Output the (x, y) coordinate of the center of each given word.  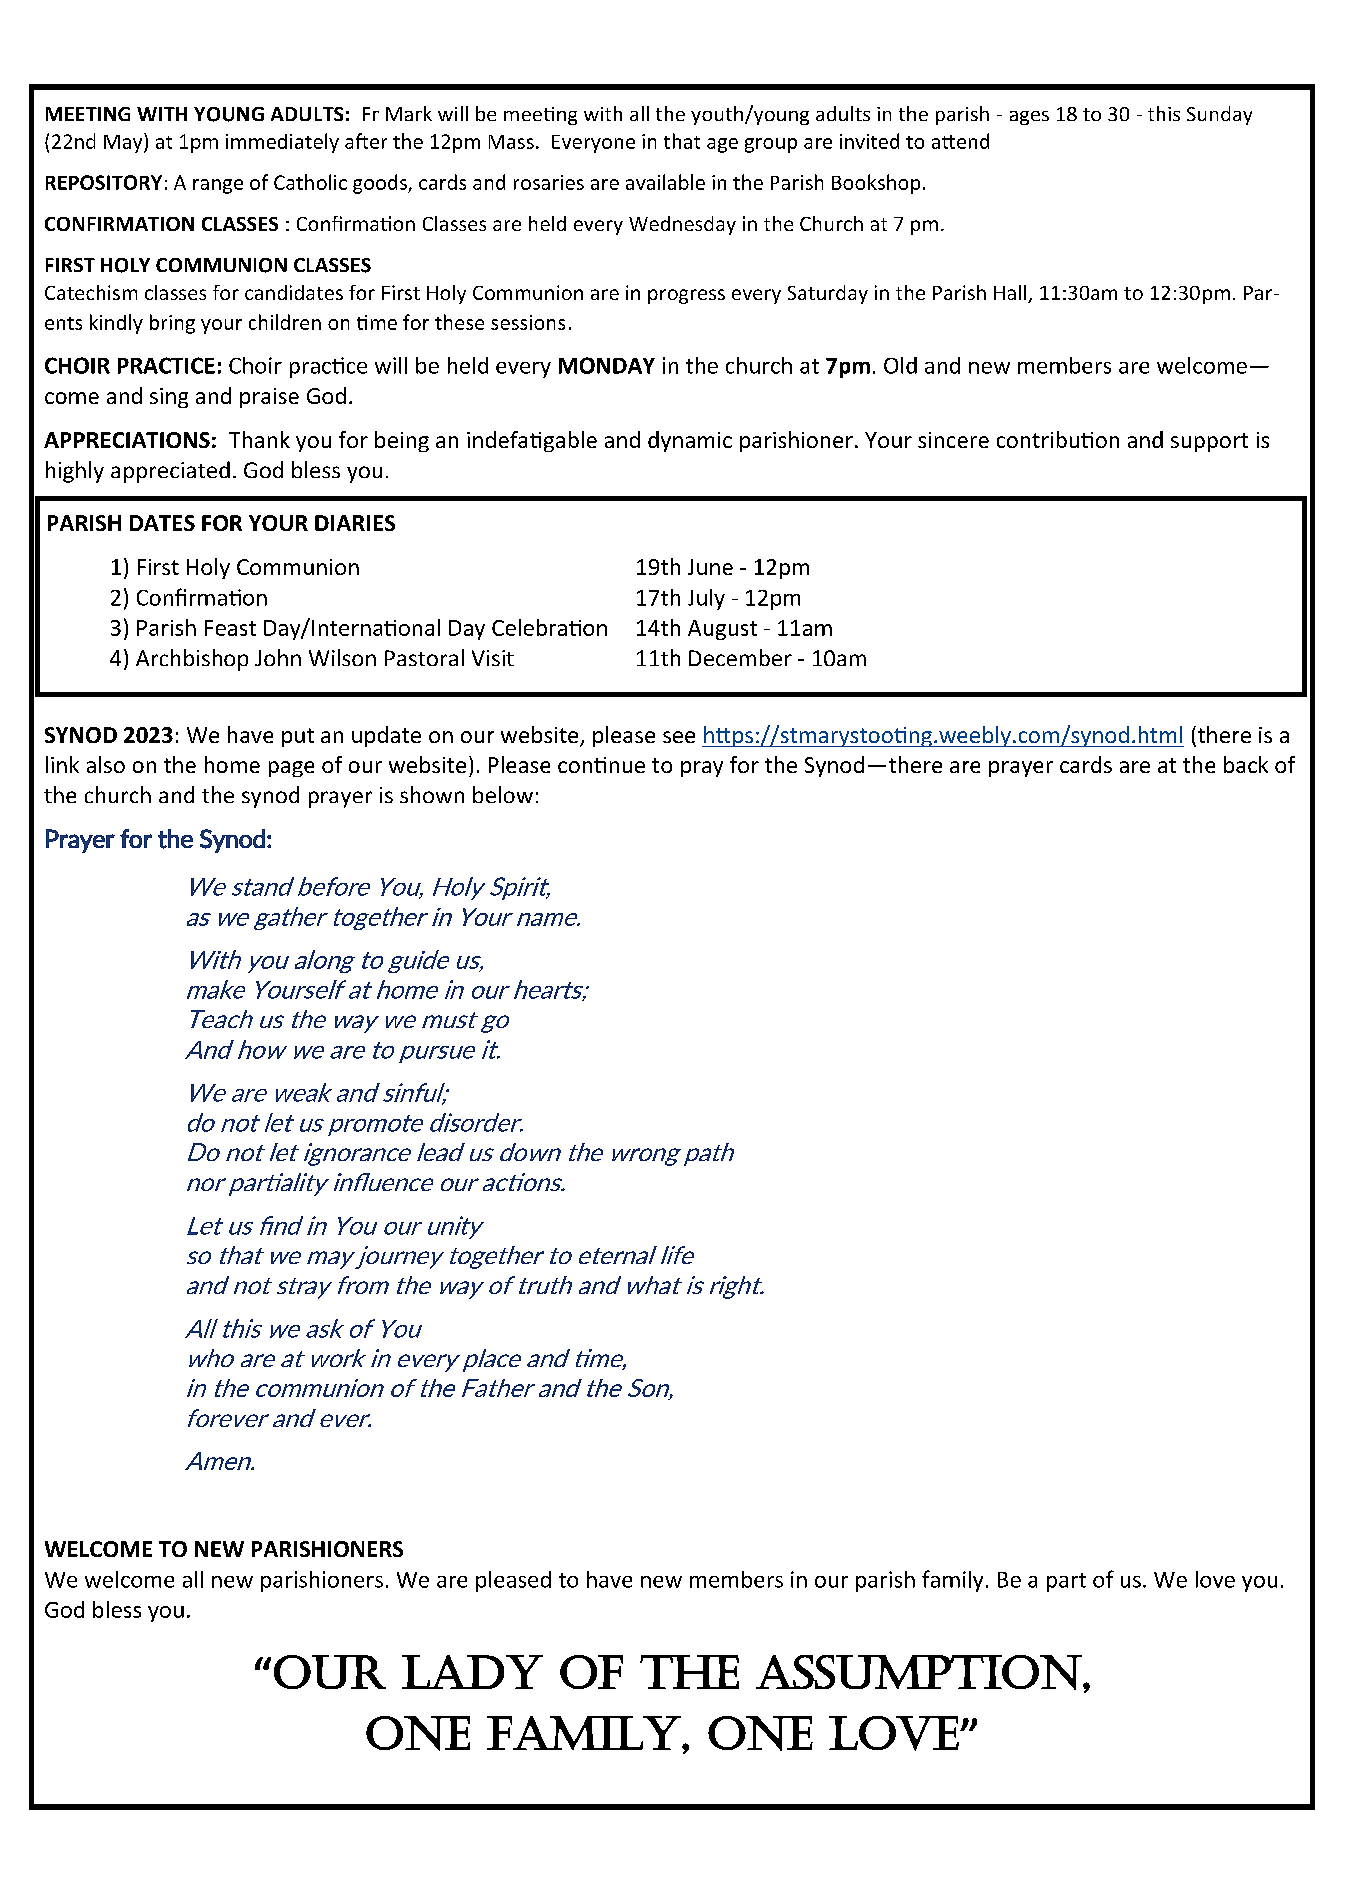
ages (1029, 118)
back (1246, 764)
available (665, 182)
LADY (472, 1672)
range (218, 186)
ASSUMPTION (919, 1672)
